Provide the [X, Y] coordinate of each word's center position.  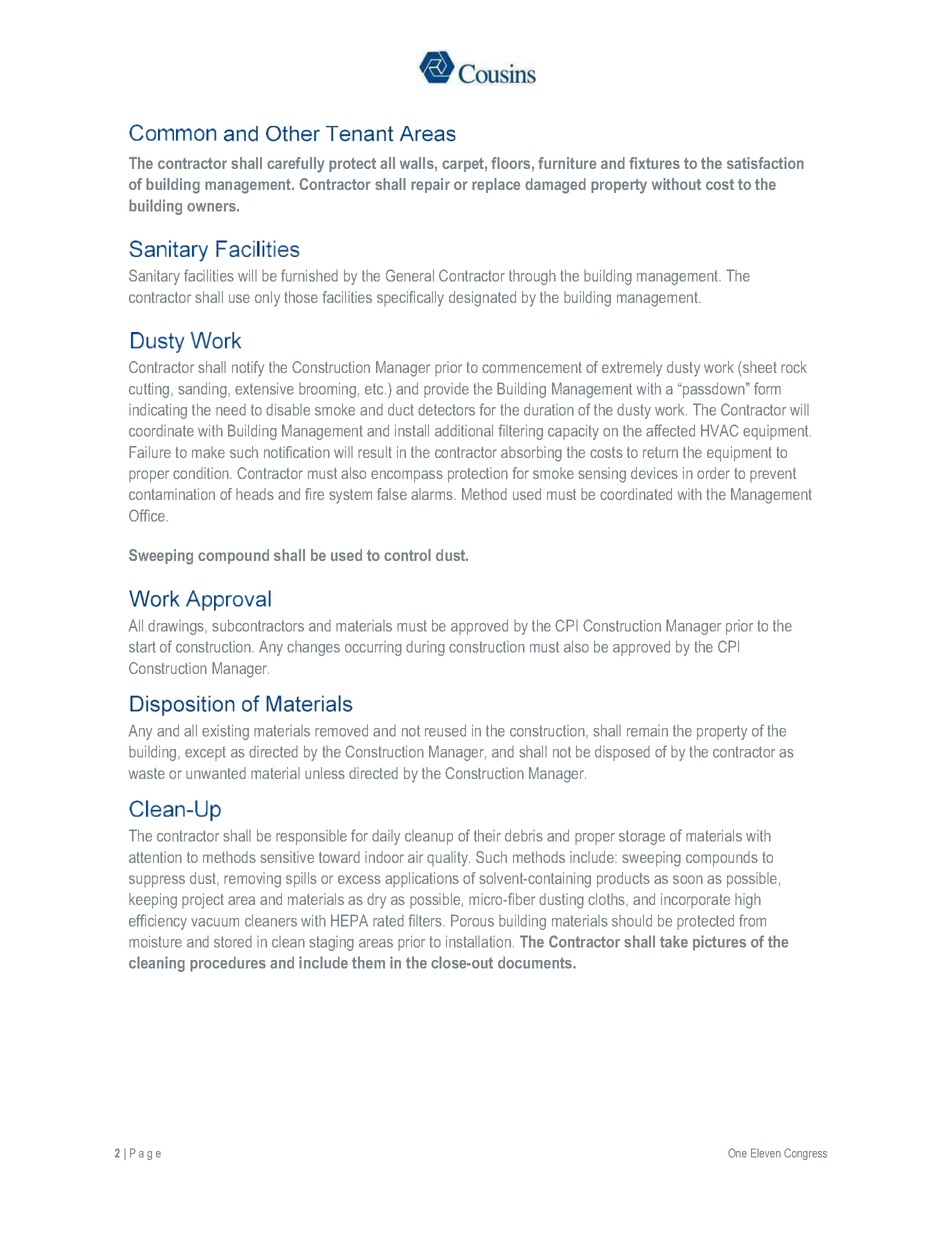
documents [536, 962]
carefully [295, 165]
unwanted [216, 773]
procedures [228, 964]
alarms [433, 494]
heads [255, 494]
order [713, 473]
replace [496, 185]
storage [642, 837]
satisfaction [765, 163]
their [487, 835]
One [737, 1153]
